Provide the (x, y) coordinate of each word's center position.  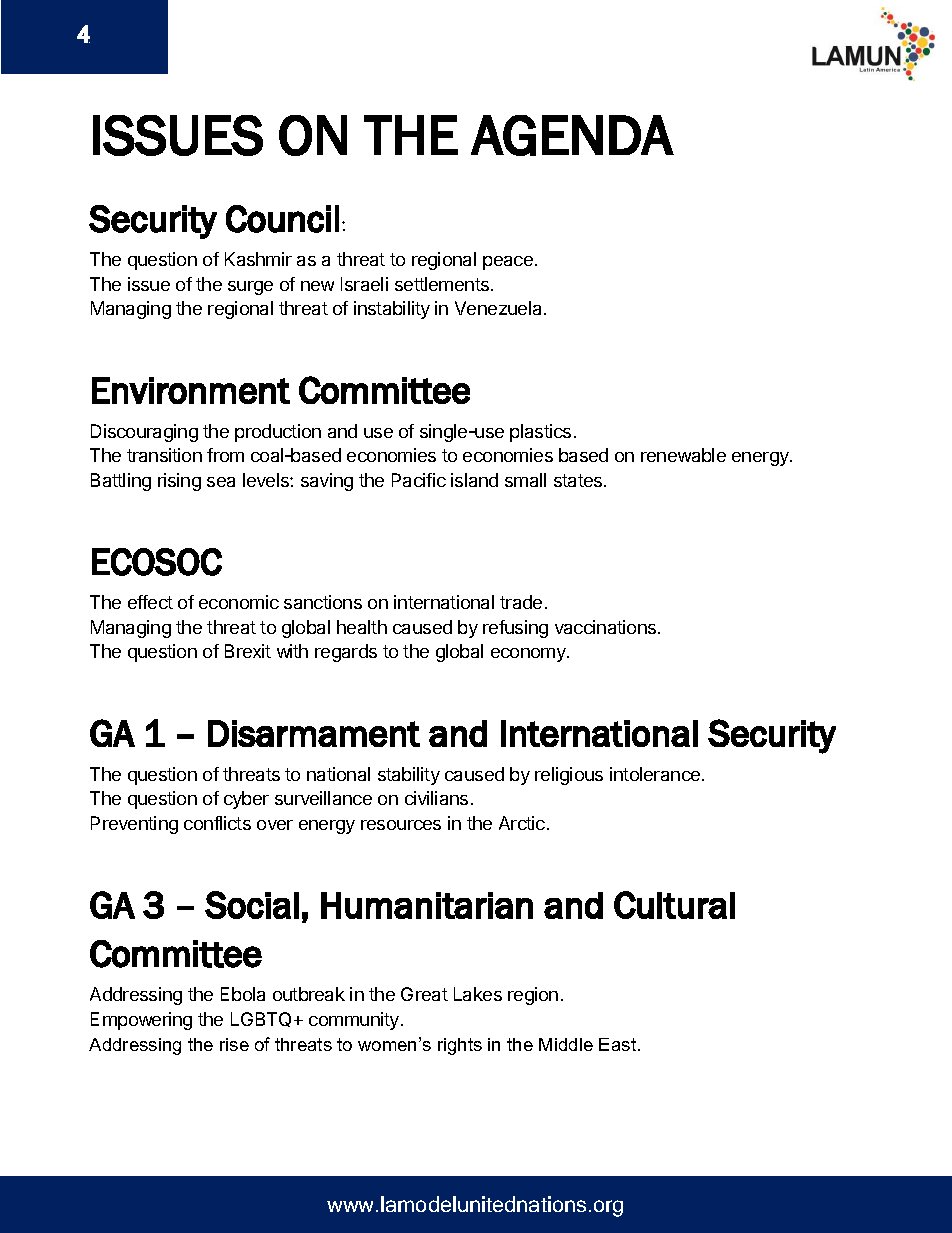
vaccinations (607, 627)
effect (150, 602)
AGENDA (572, 135)
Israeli (364, 284)
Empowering (141, 1021)
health (362, 627)
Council (282, 219)
